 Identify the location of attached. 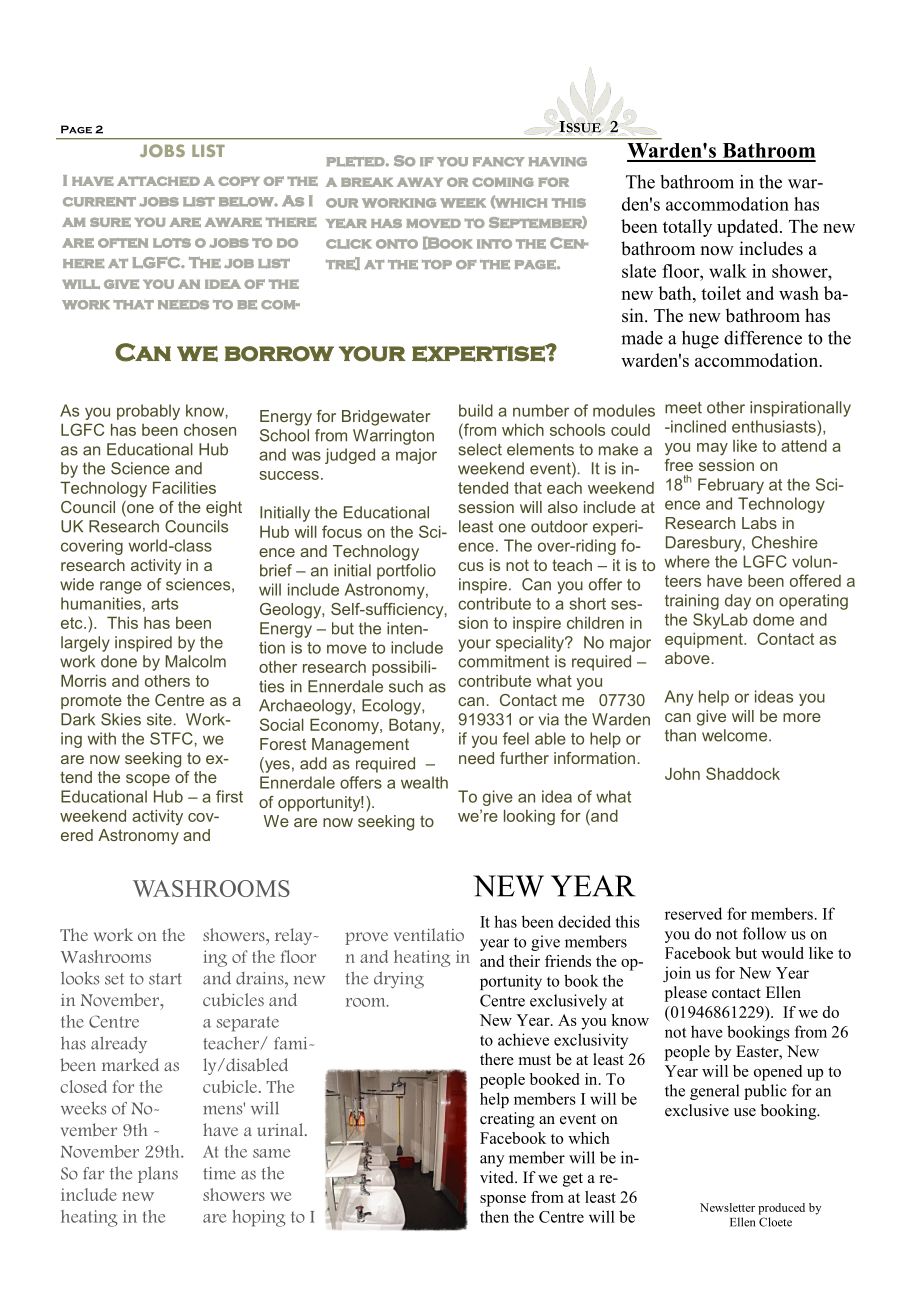
(158, 181).
